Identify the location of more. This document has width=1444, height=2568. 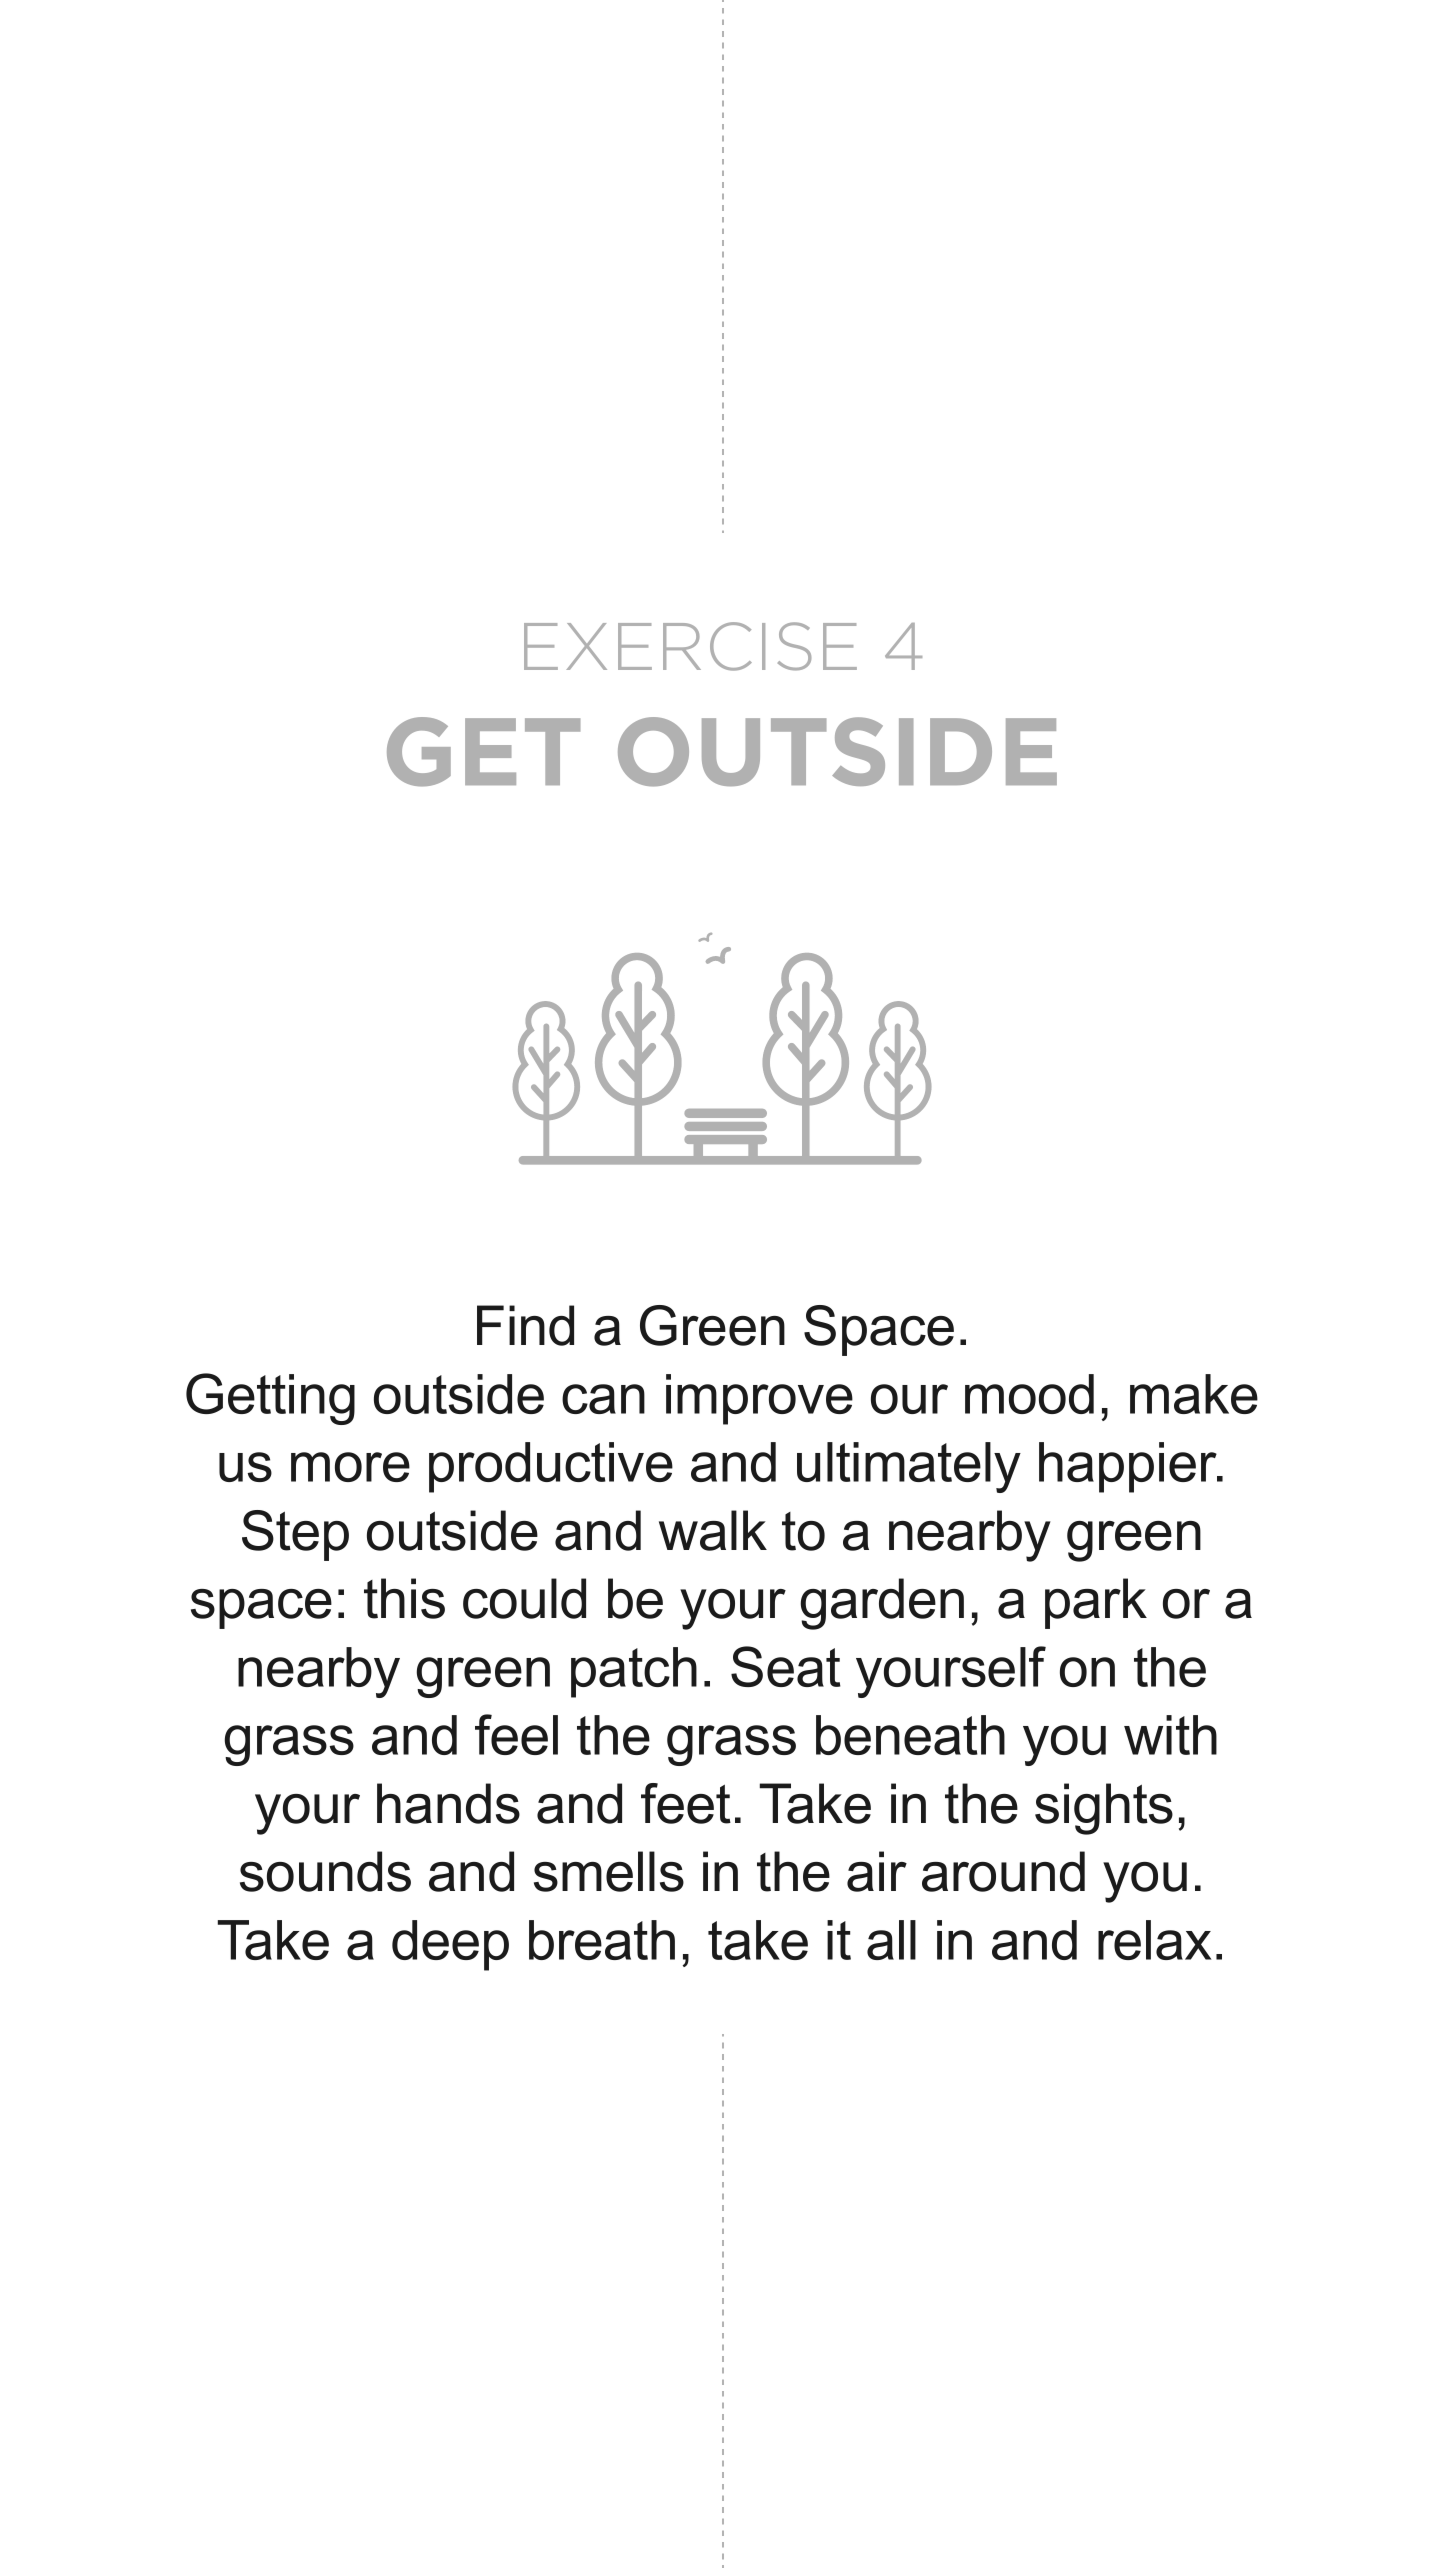
(350, 1467).
